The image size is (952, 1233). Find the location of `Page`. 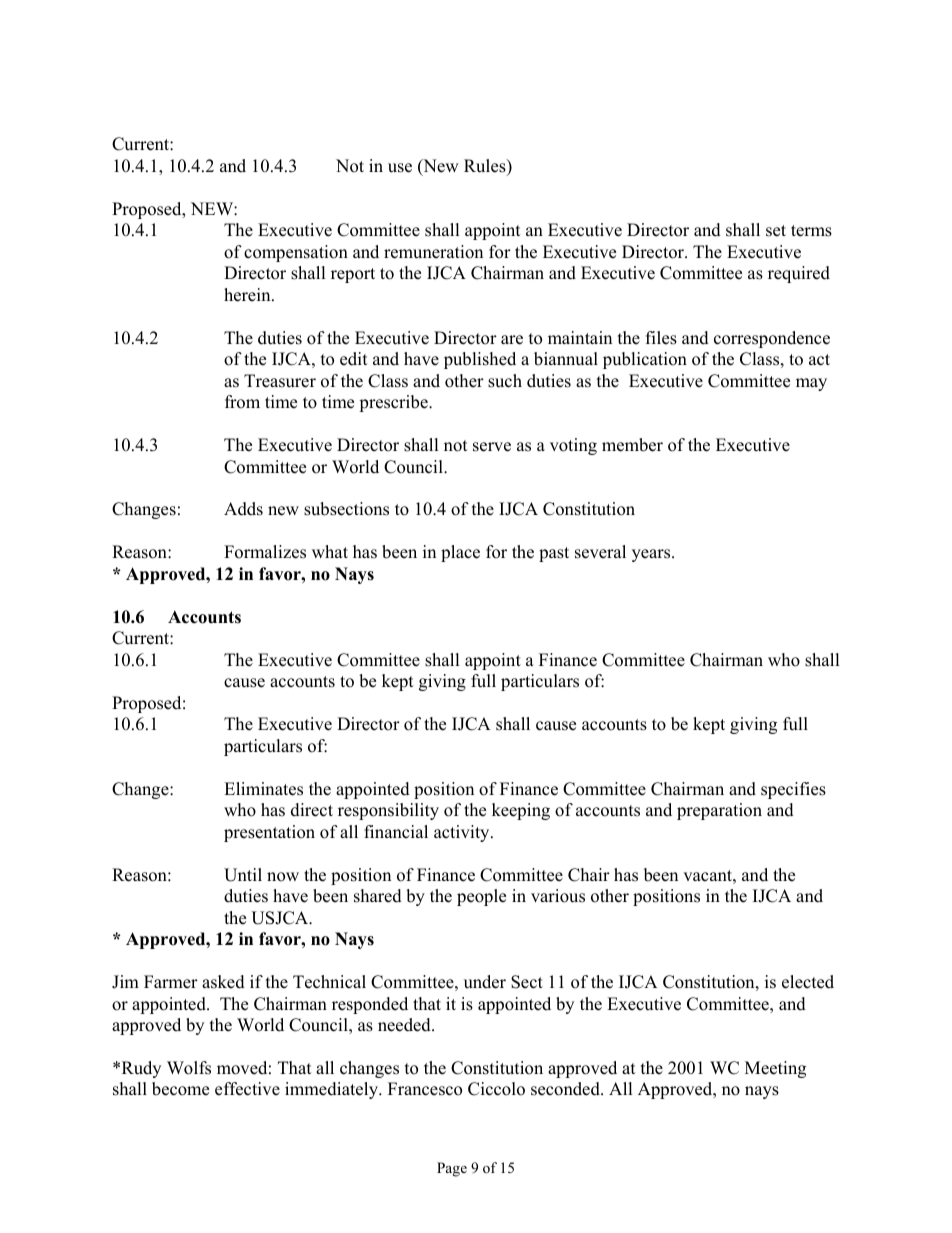

Page is located at coordinates (452, 1169).
